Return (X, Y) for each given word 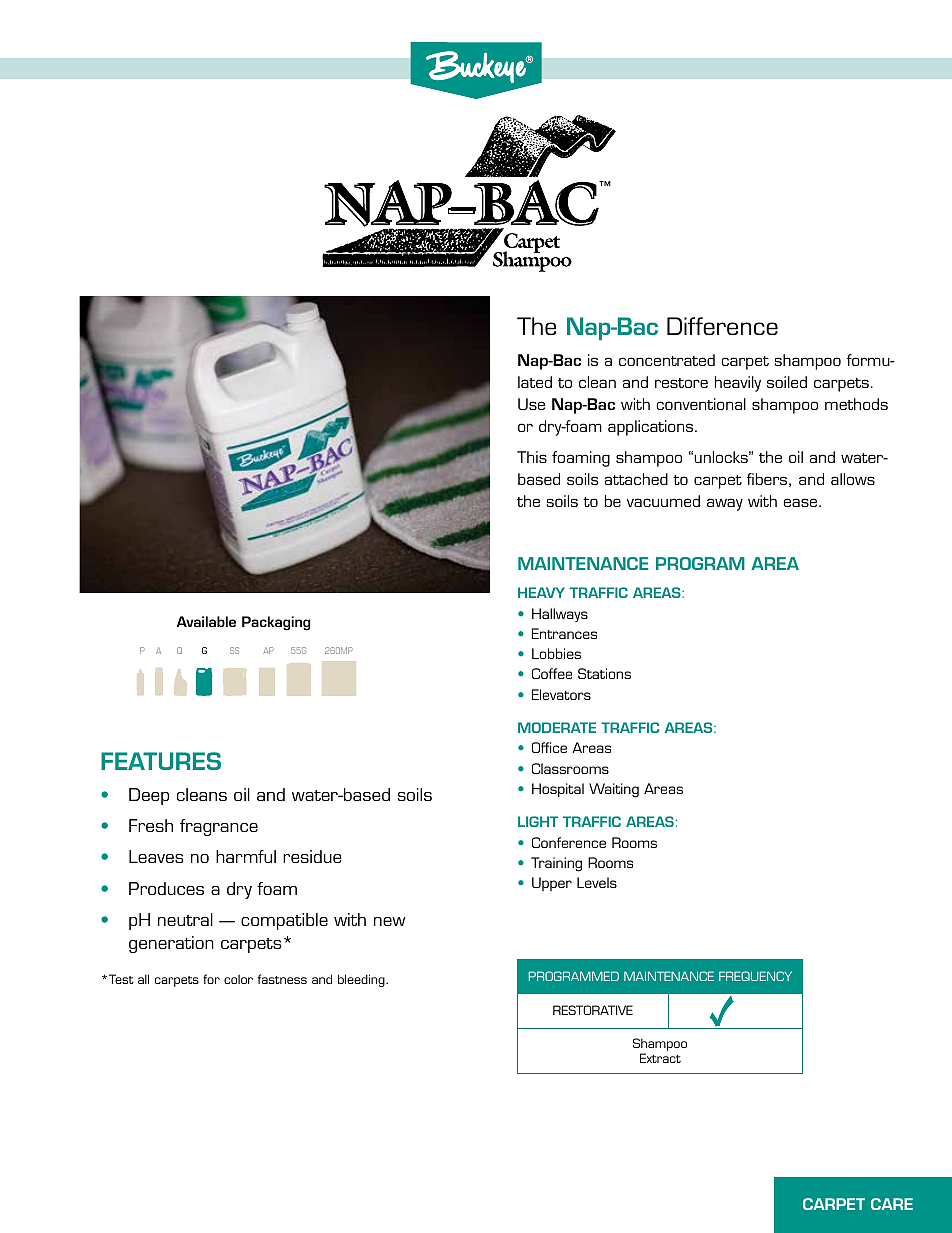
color (238, 979)
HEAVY (541, 592)
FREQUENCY (755, 976)
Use (531, 404)
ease (802, 502)
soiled (787, 382)
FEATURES (161, 761)
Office (549, 747)
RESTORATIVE (593, 1010)
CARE (892, 1204)
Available (206, 621)
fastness (282, 979)
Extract (660, 1058)
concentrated (667, 360)
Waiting (614, 790)
